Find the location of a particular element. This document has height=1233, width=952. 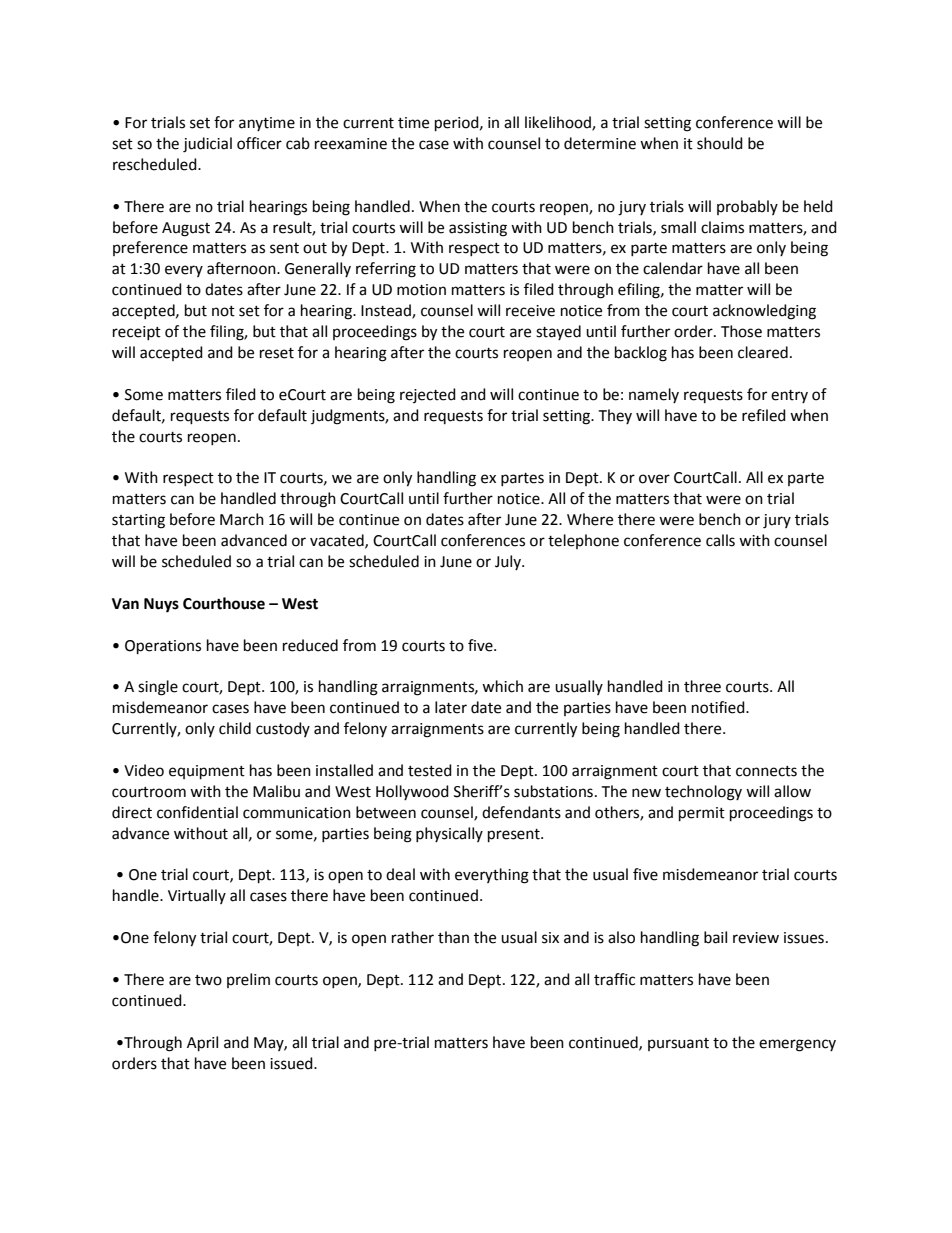

rejected is located at coordinates (428, 395).
